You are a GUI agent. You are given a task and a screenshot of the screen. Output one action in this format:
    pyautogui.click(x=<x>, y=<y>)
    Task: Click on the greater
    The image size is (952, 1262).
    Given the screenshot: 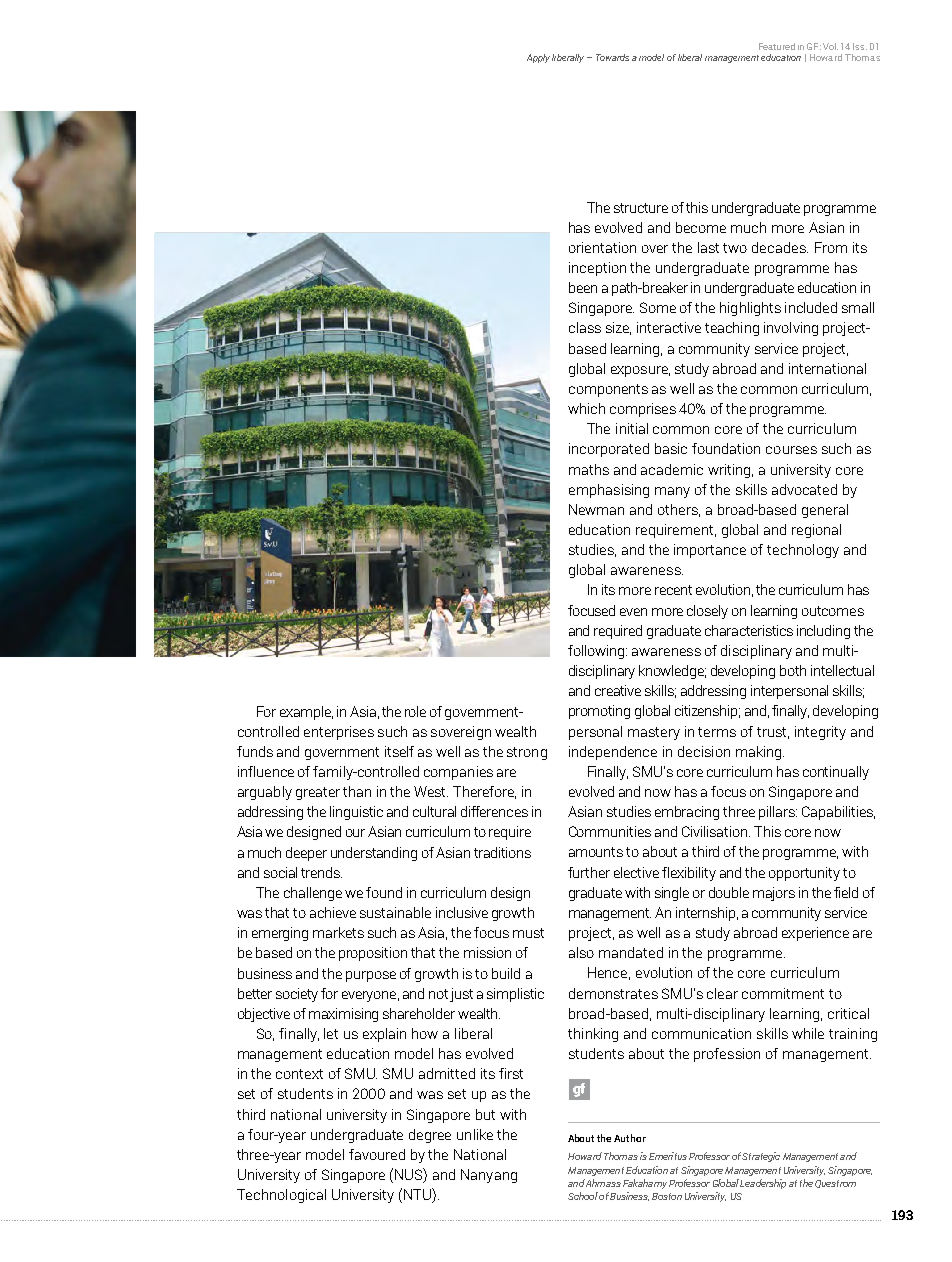 What is the action you would take?
    pyautogui.click(x=318, y=793)
